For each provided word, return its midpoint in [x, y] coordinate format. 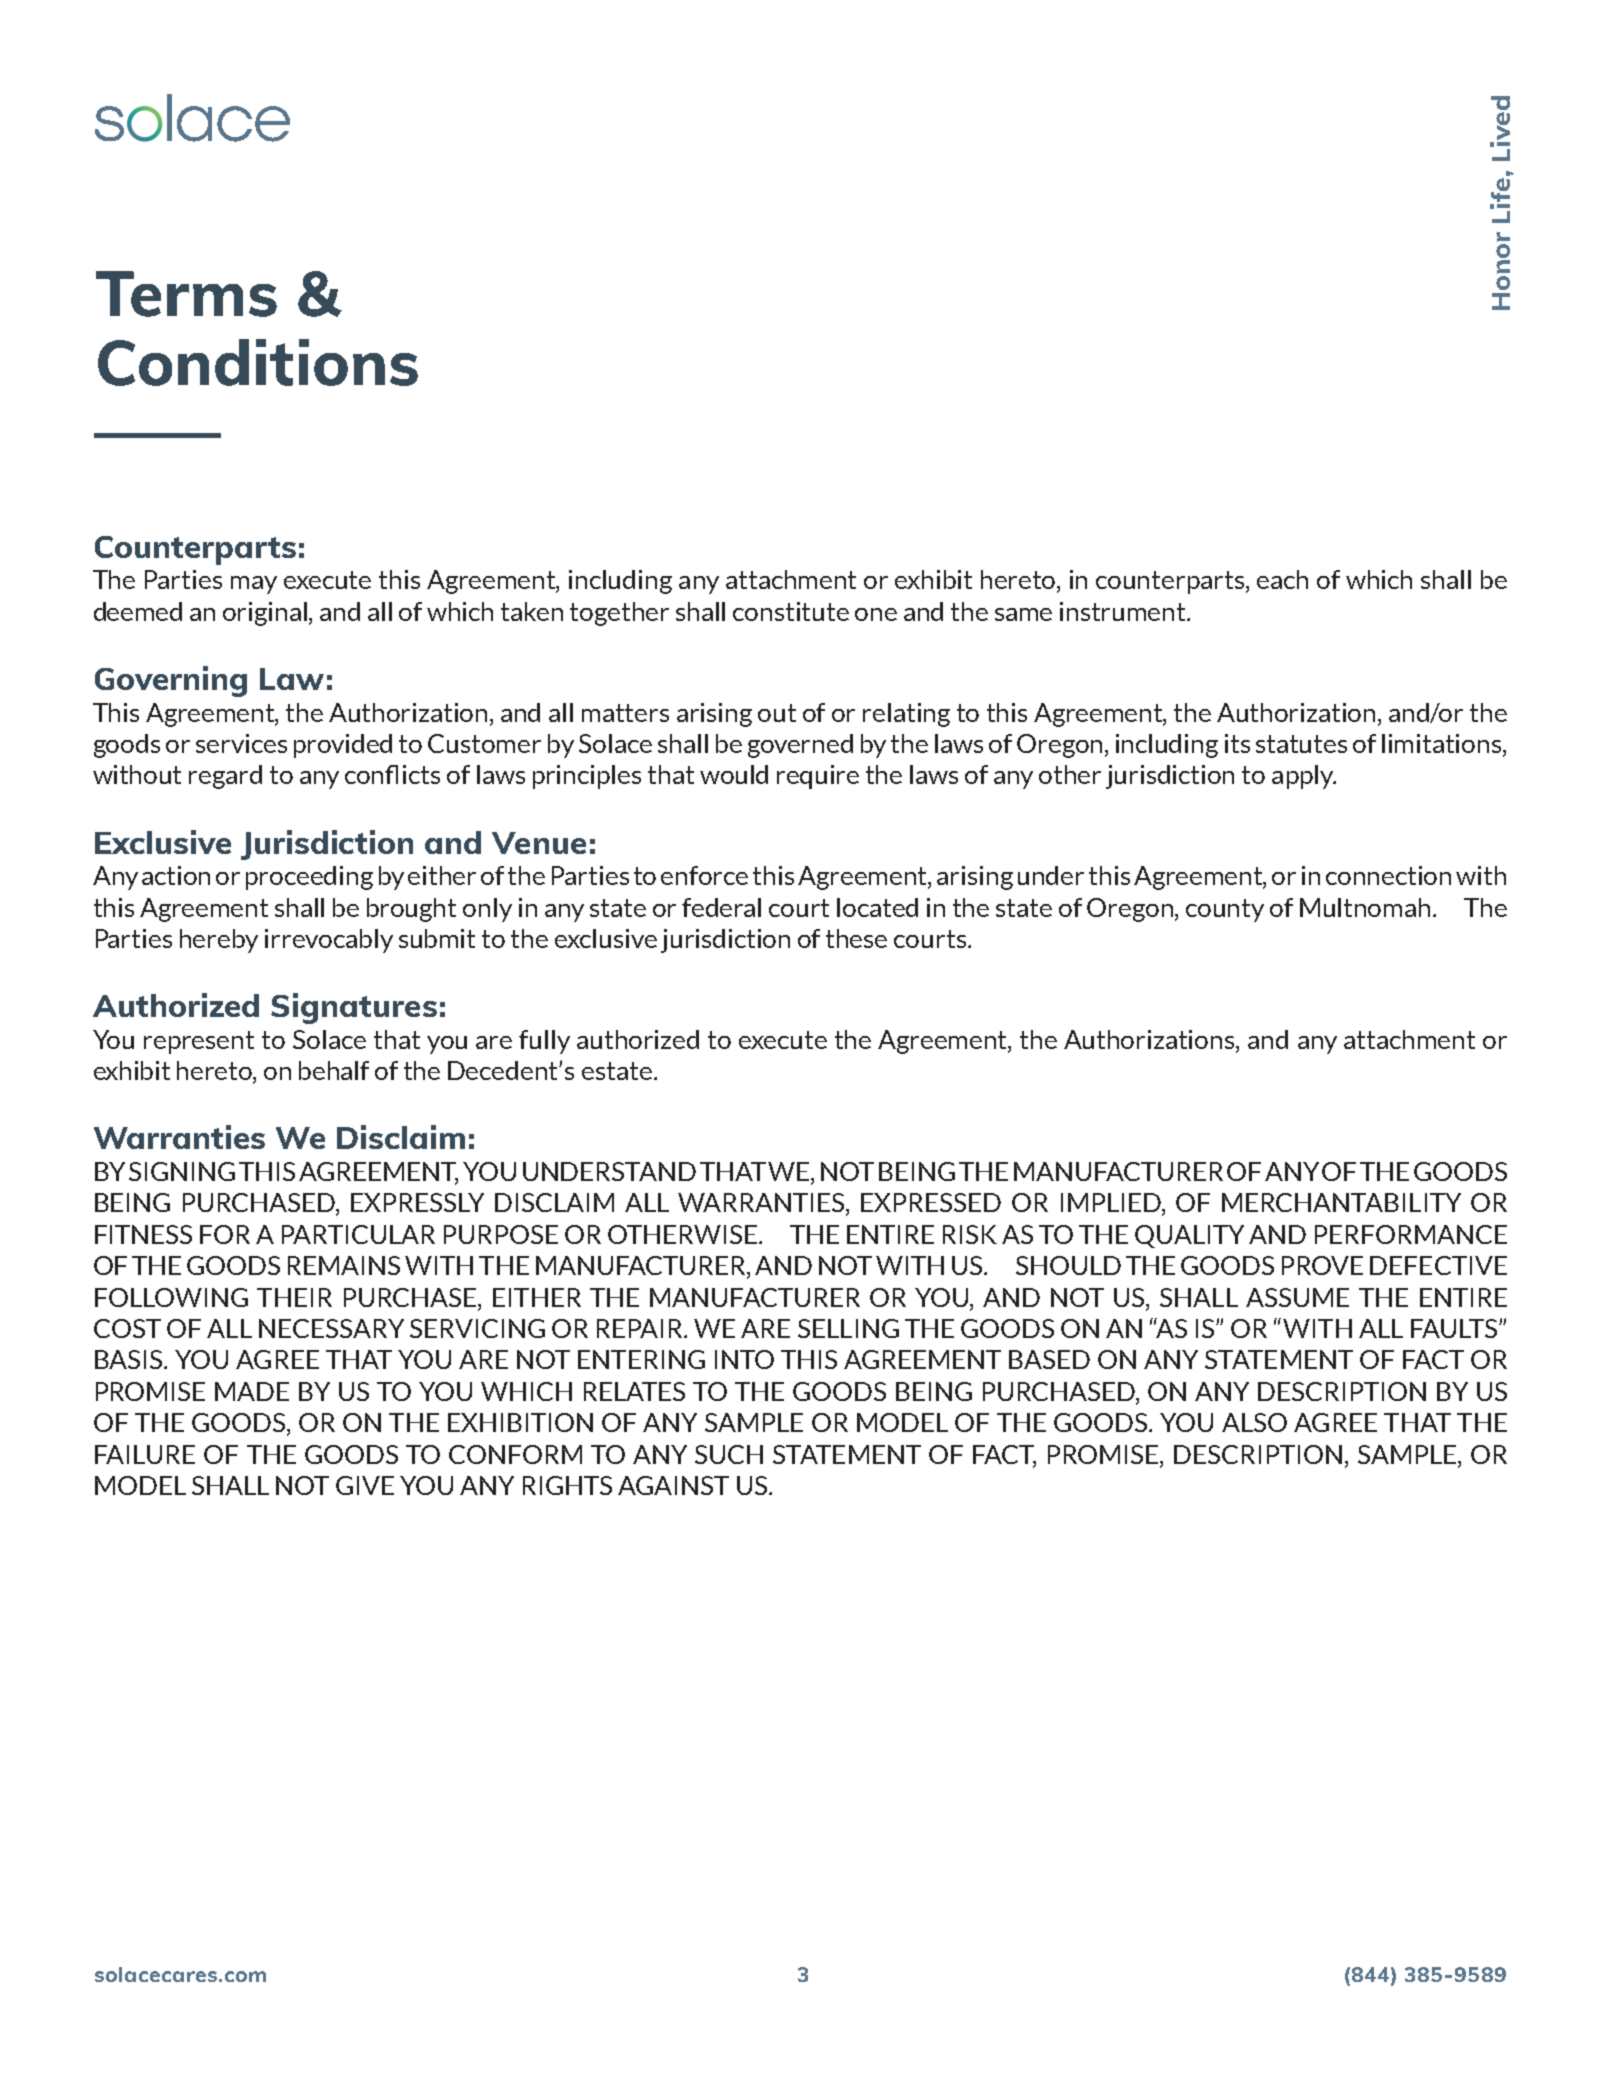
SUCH [729, 1454]
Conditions [258, 362]
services [241, 743]
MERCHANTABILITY [1341, 1202]
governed [800, 746]
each [1282, 579]
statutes [1301, 744]
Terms [186, 294]
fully [544, 1042]
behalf [334, 1070]
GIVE [365, 1485]
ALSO [1254, 1422]
